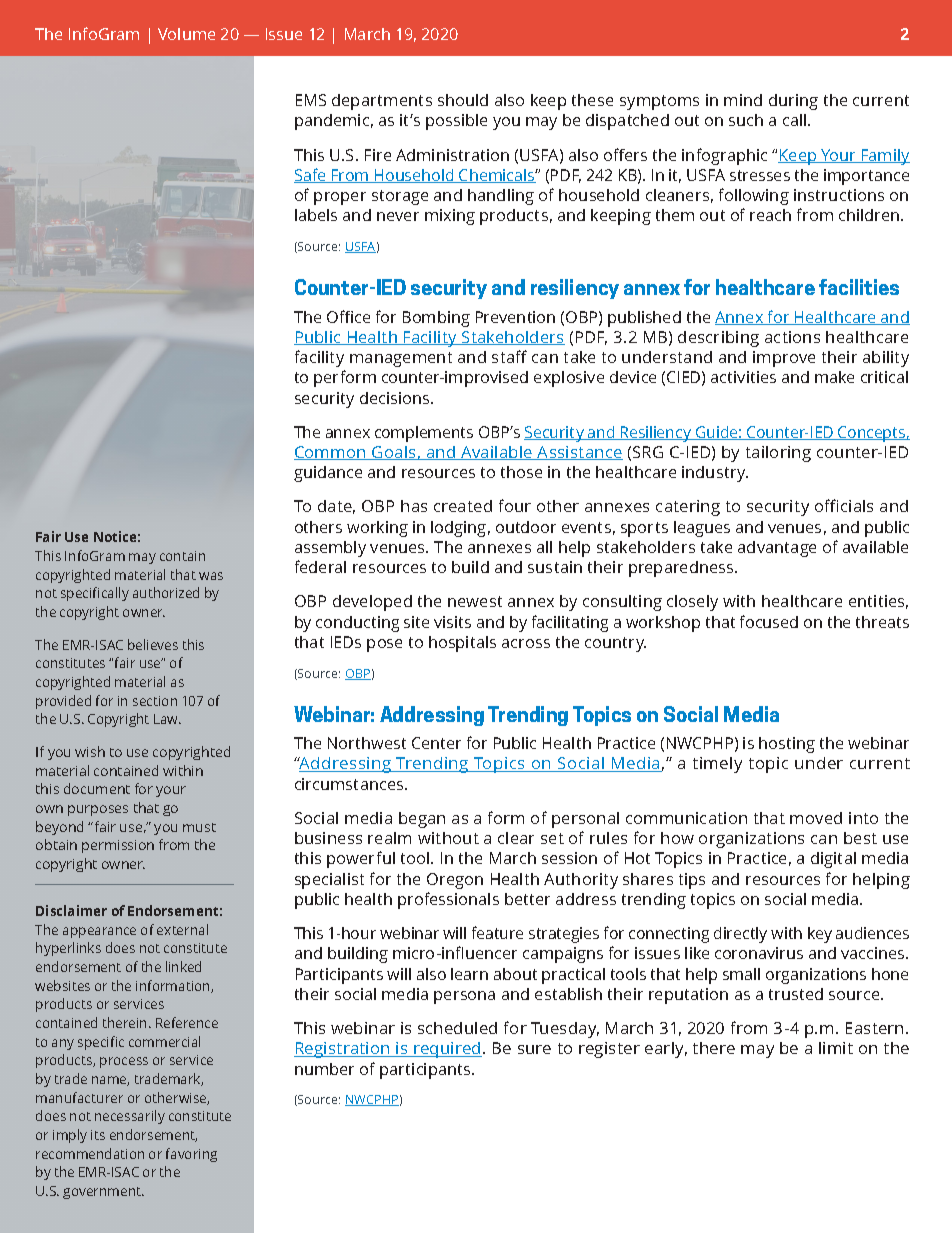  What do you see at coordinates (475, 601) in the screenshot?
I see `newest` at bounding box center [475, 601].
